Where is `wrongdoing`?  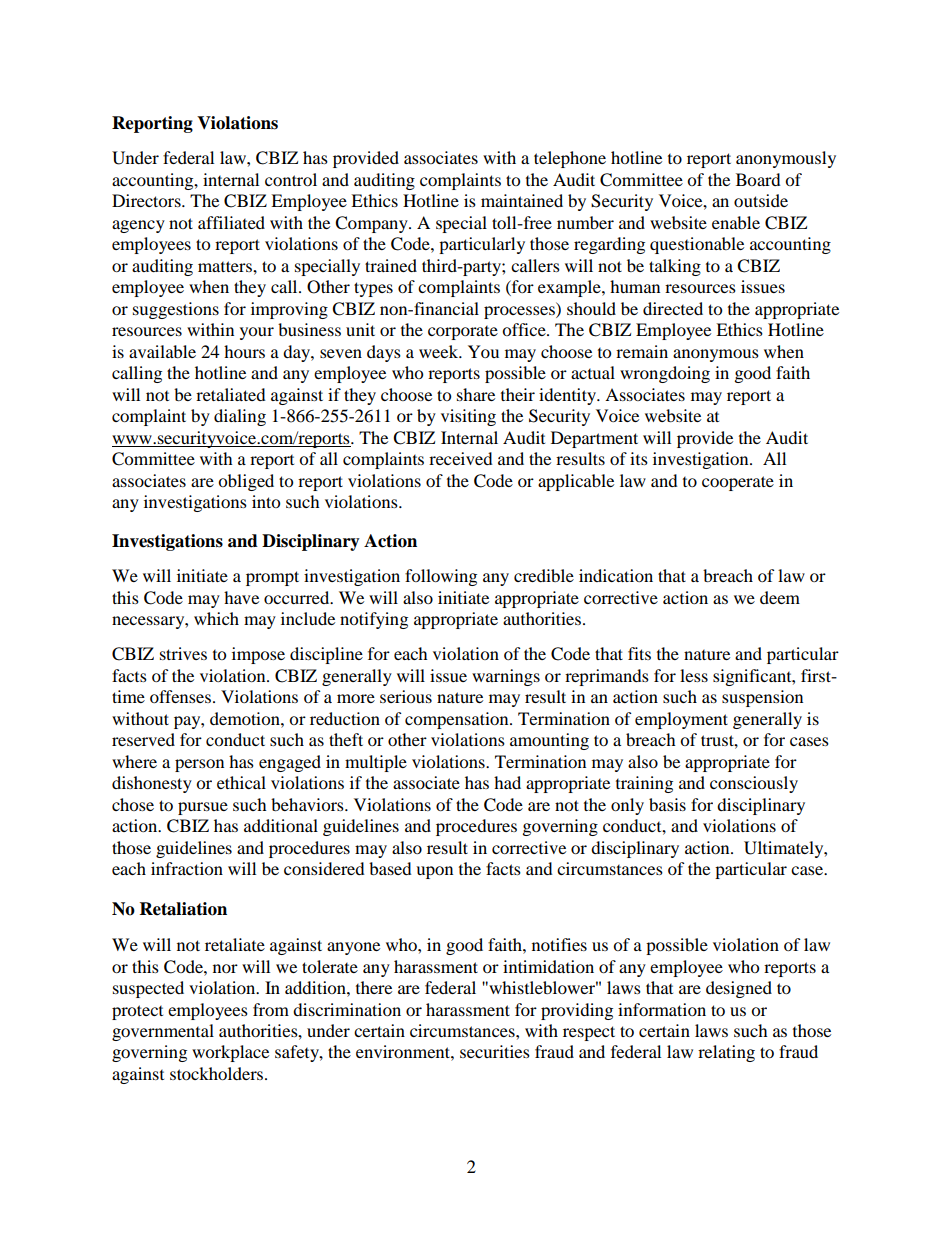
wrongdoing is located at coordinates (665, 374).
